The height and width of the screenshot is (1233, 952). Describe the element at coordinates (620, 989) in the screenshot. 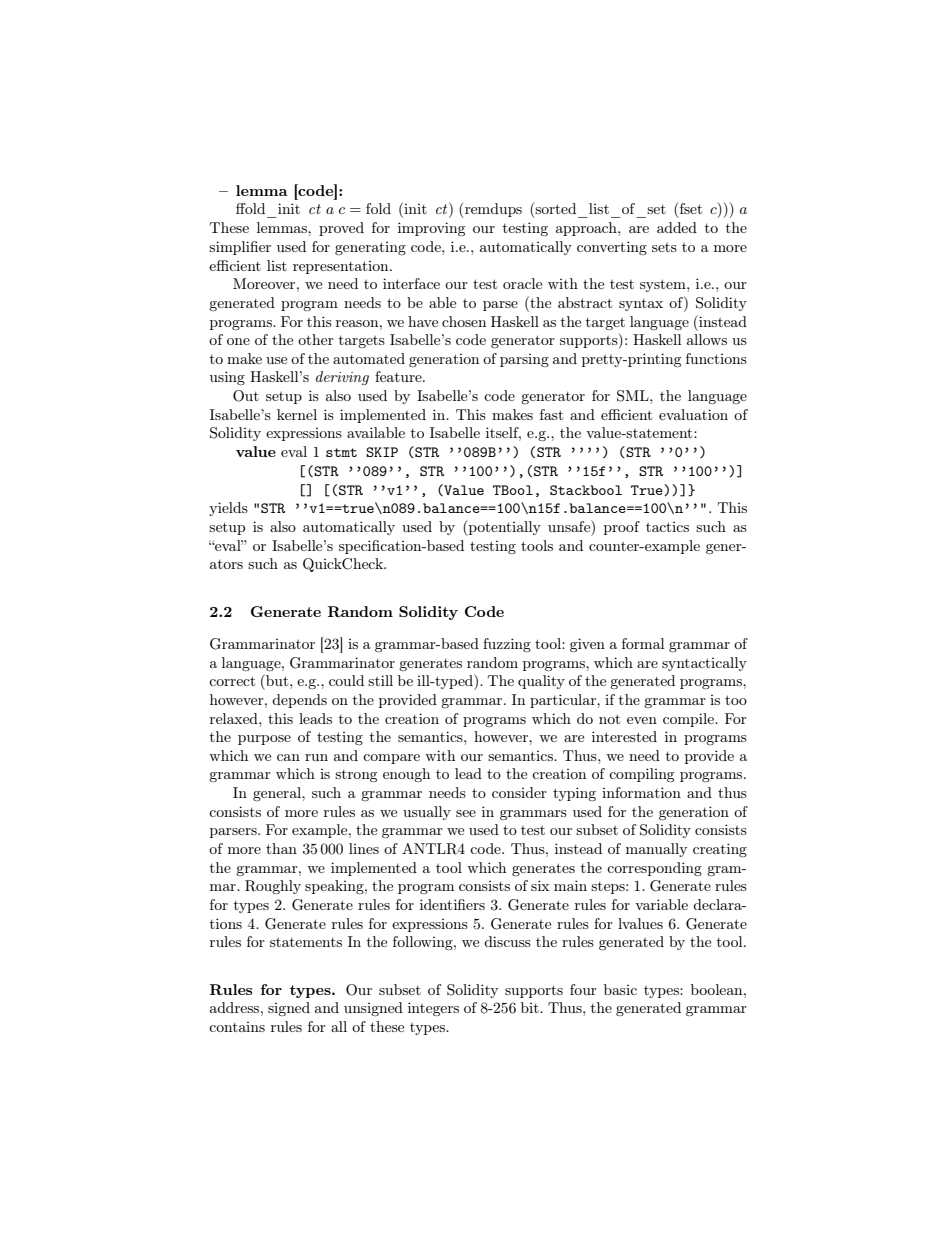

I see `basic` at that location.
